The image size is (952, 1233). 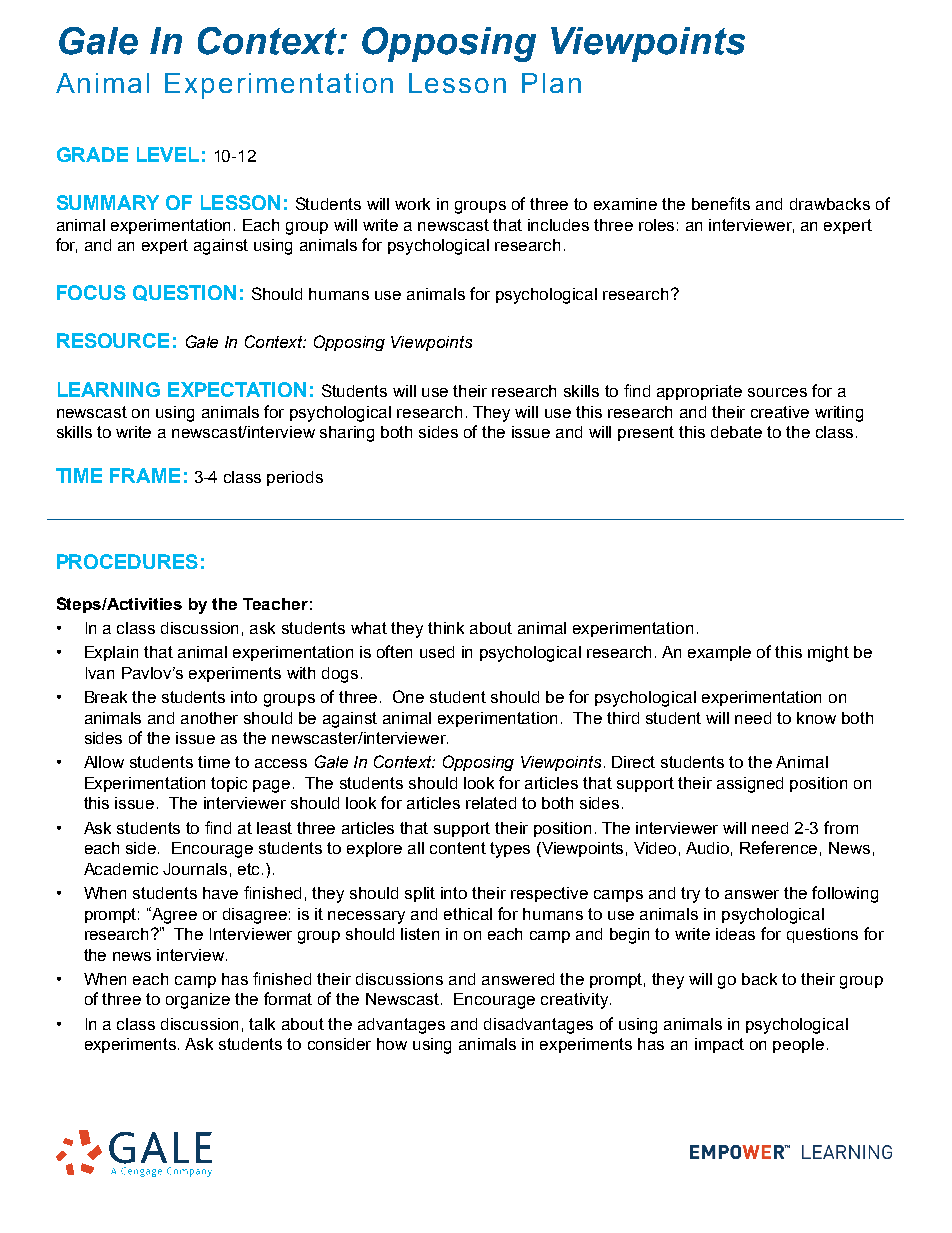 I want to click on LEVEL, so click(x=168, y=154).
